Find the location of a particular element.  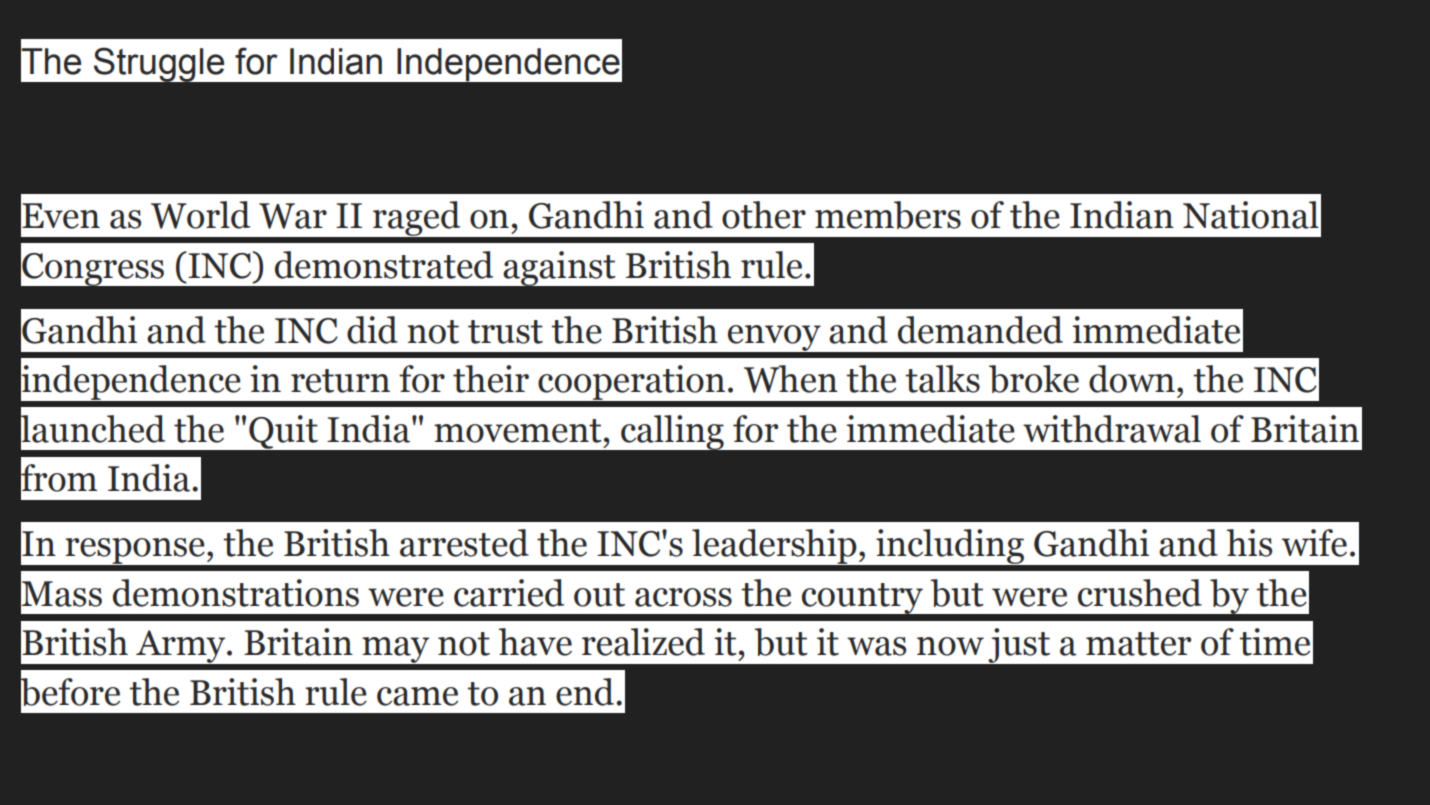

War is located at coordinates (293, 216).
